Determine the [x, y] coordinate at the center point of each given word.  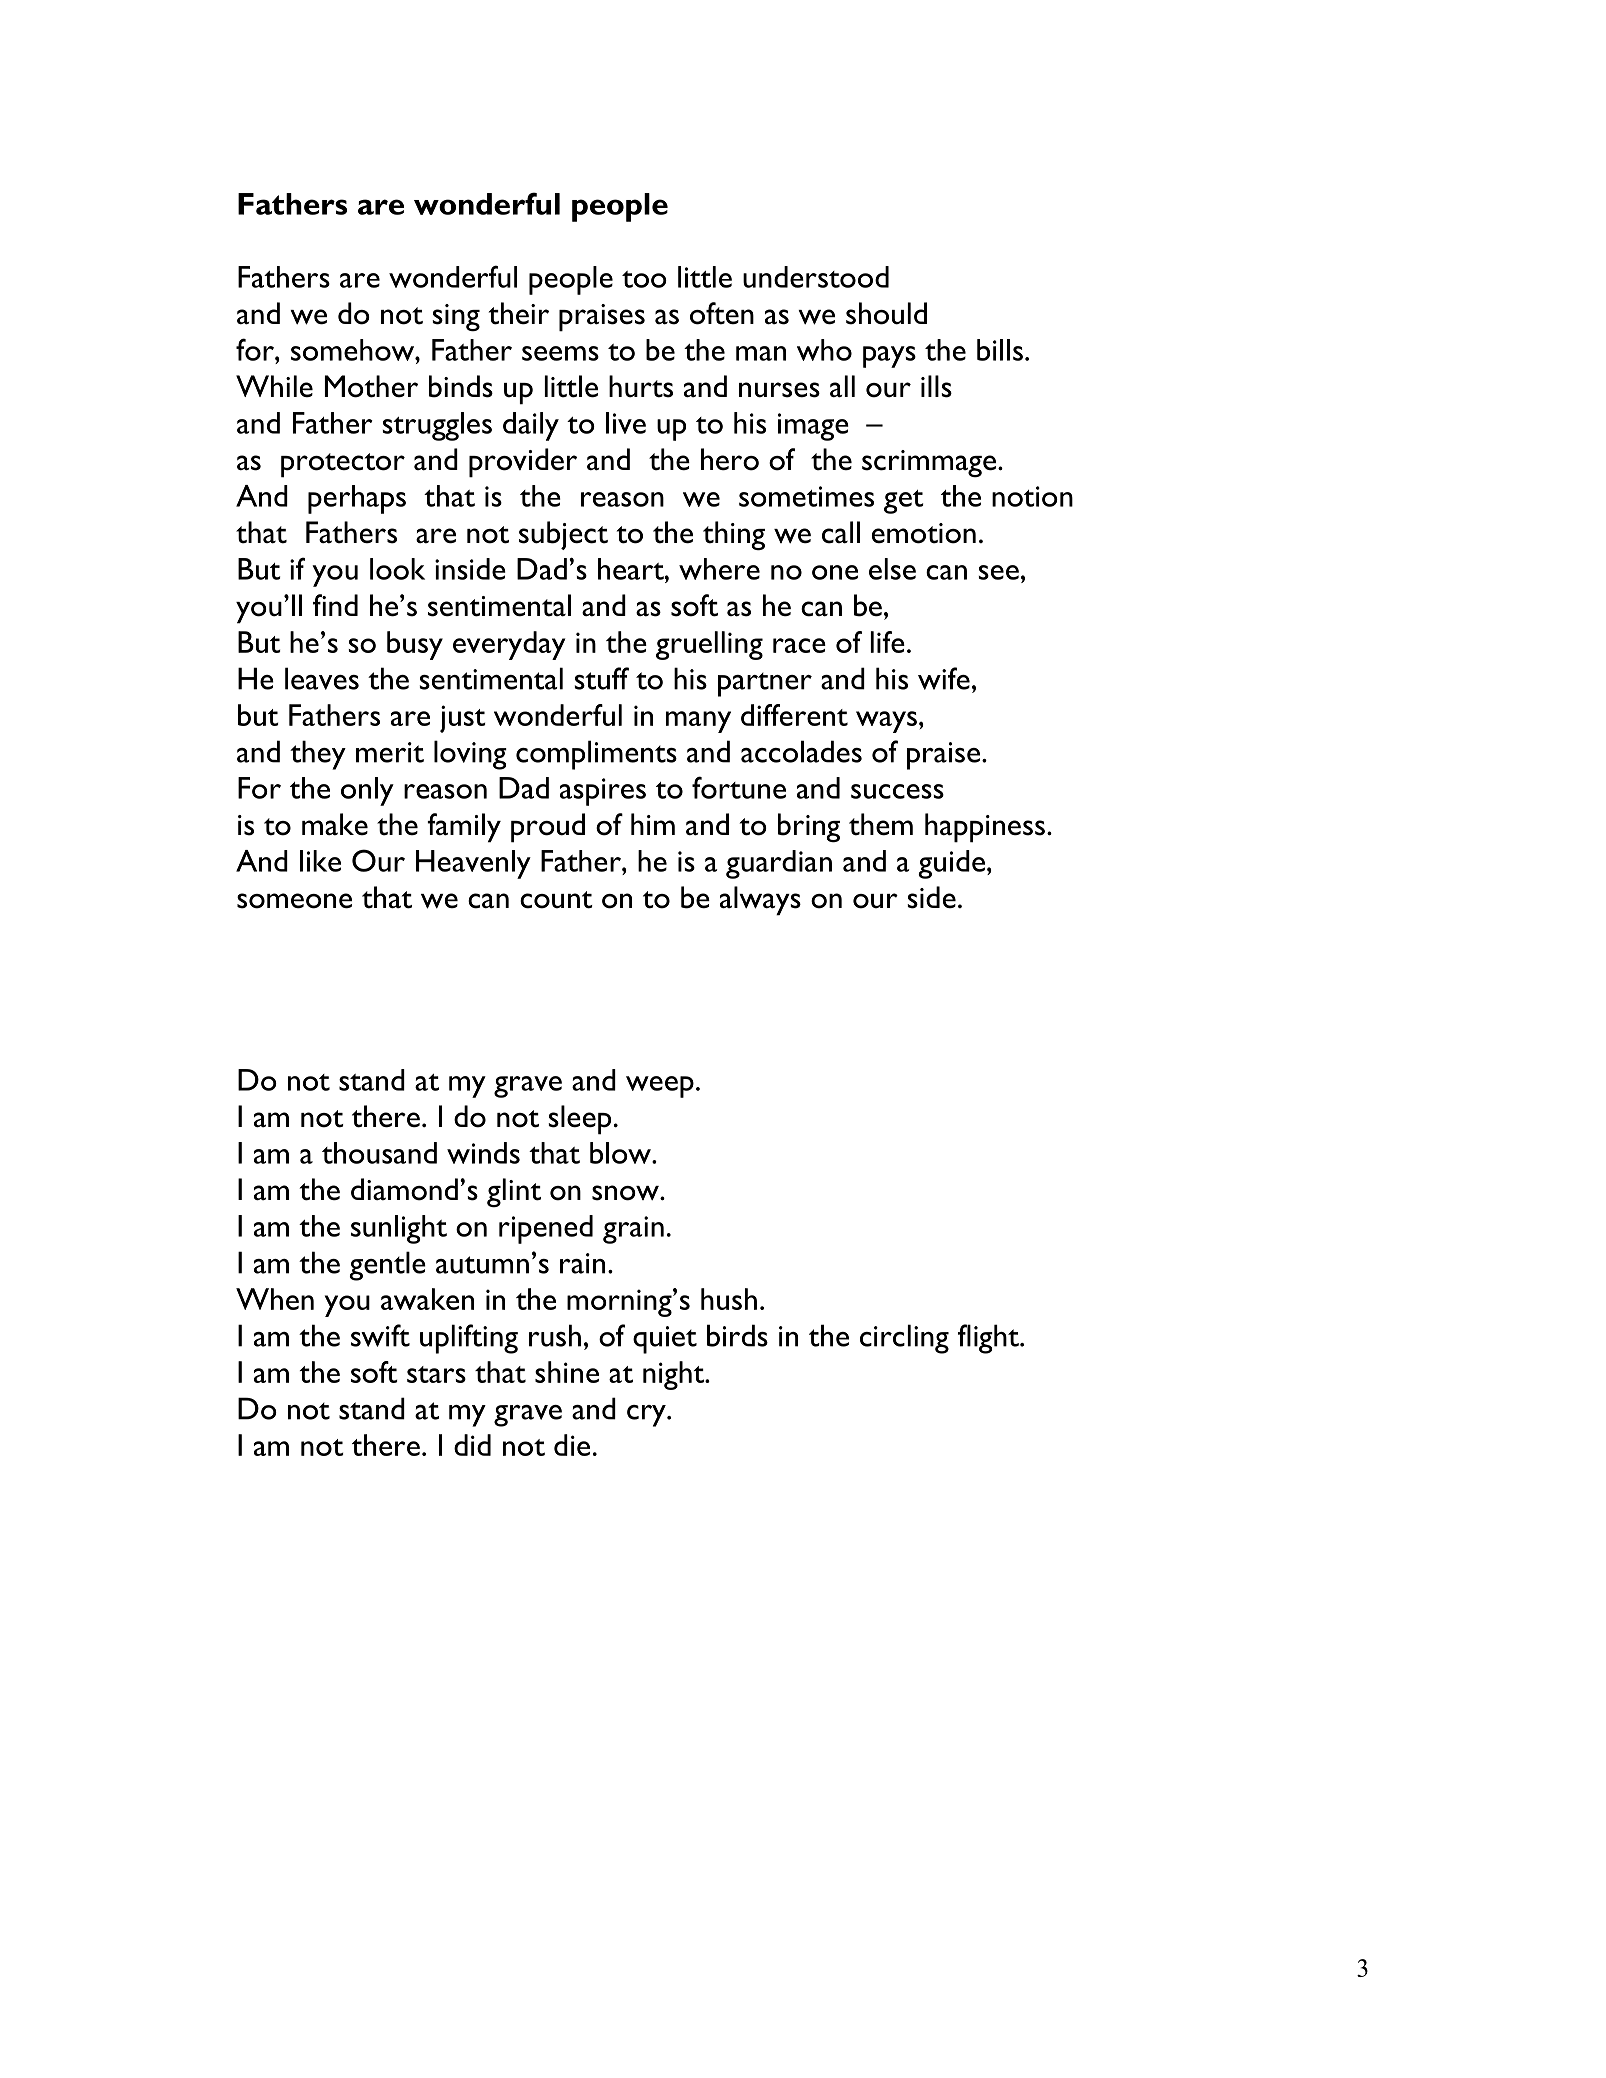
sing [456, 317]
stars [436, 1374]
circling [904, 1339]
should [886, 313]
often [722, 313]
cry [647, 1416]
